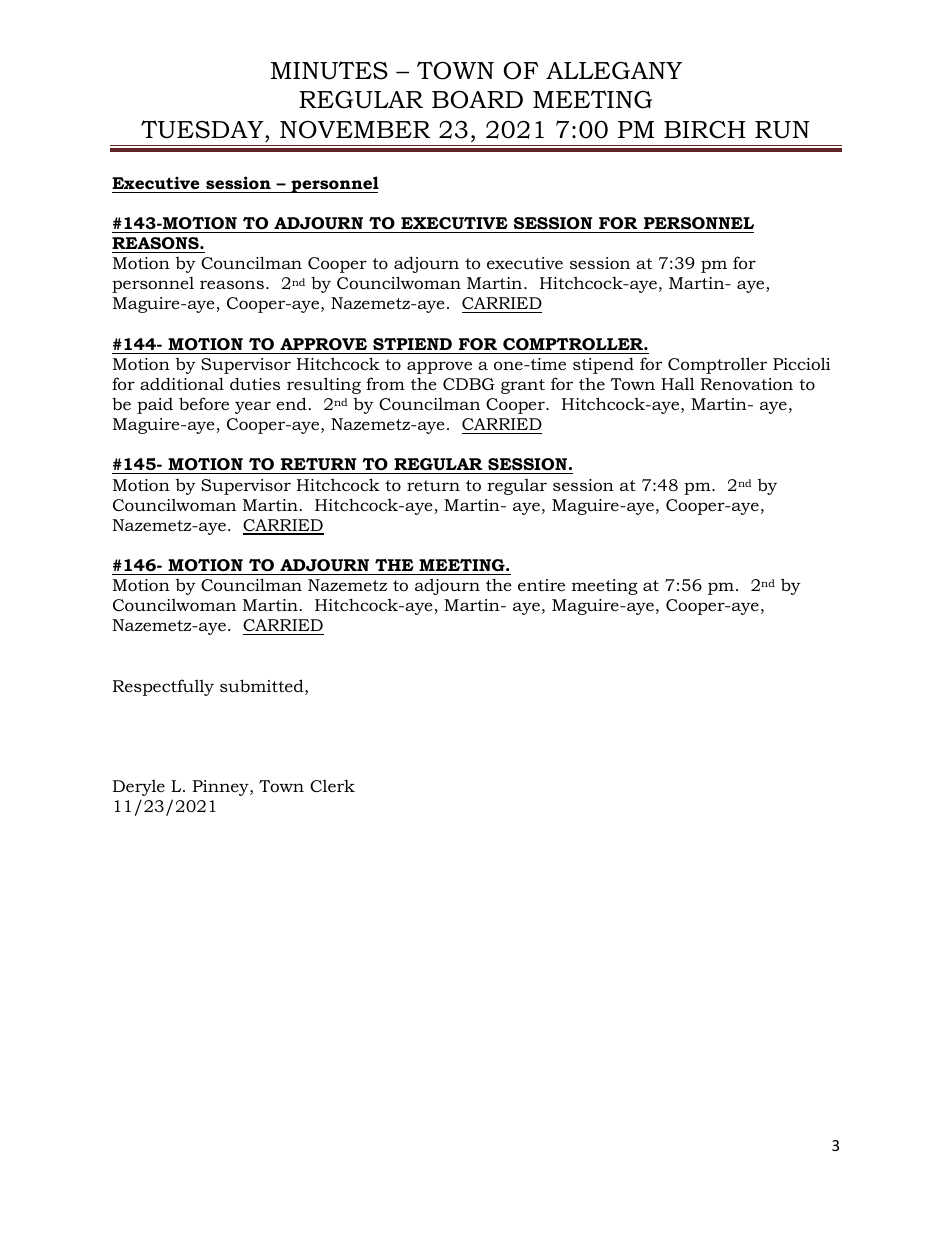 The height and width of the image is (1233, 952). What do you see at coordinates (203, 129) in the image?
I see `TUESDAY` at bounding box center [203, 129].
